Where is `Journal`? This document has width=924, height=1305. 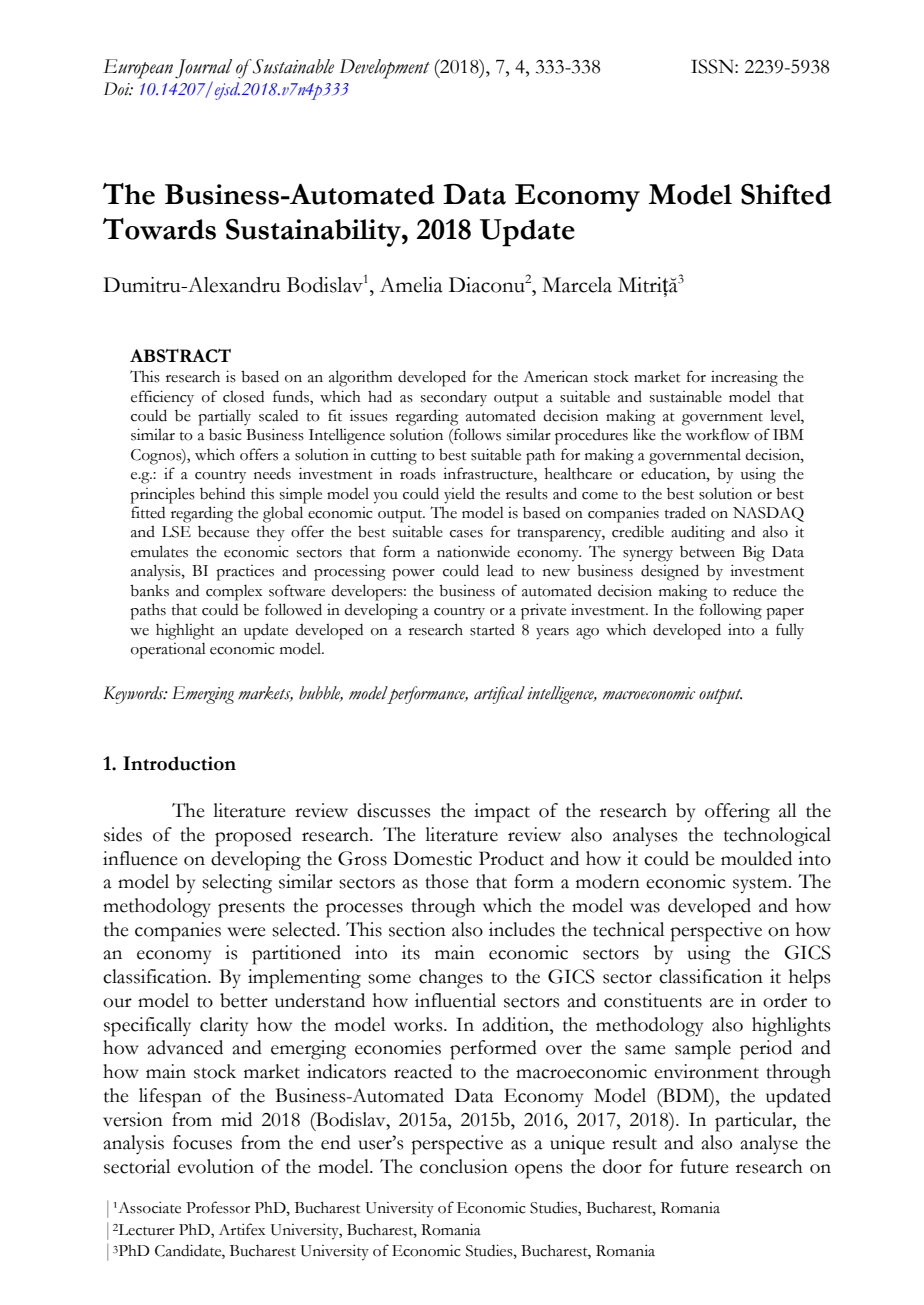 Journal is located at coordinates (203, 69).
